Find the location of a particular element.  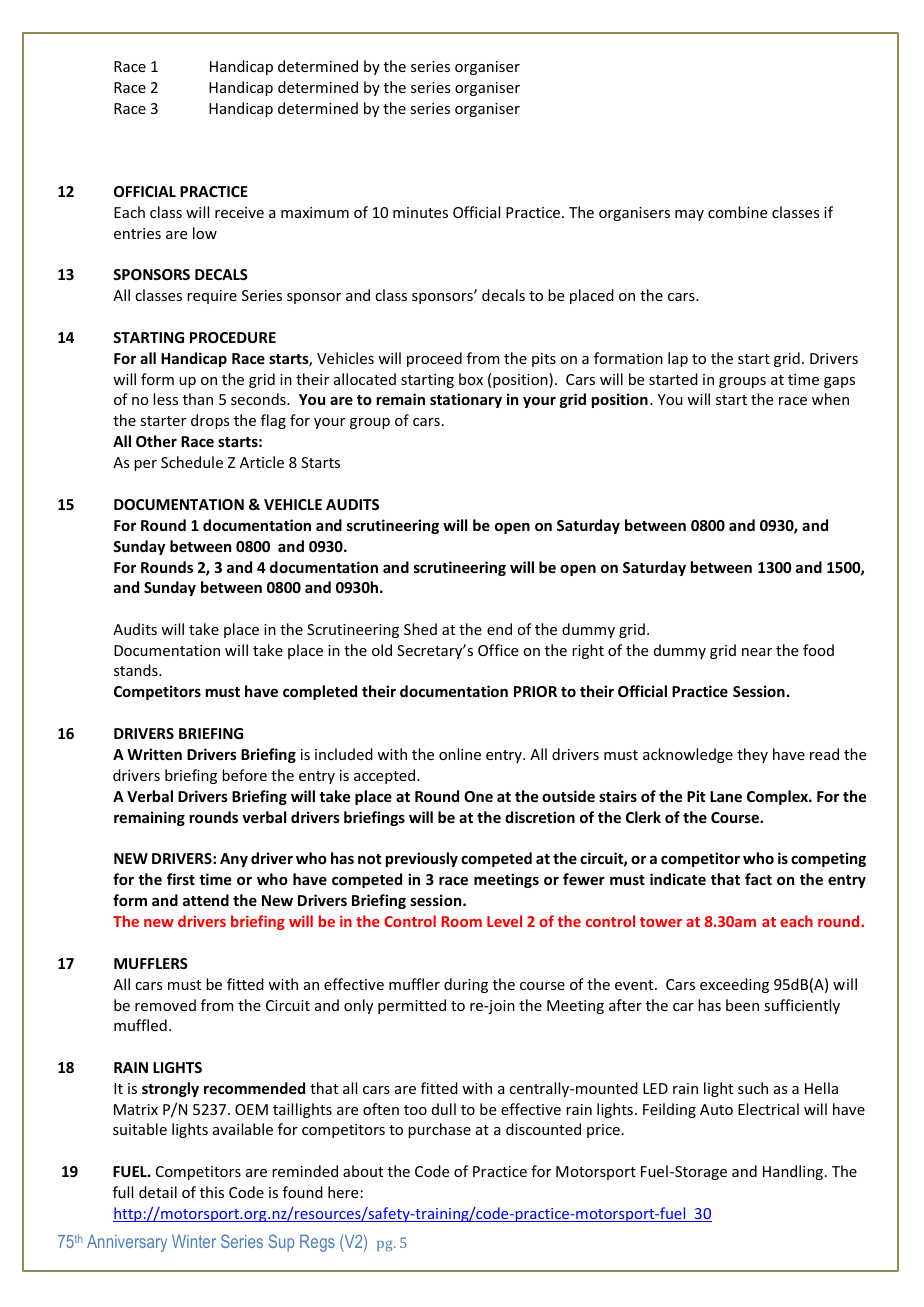

this is located at coordinates (212, 1192).
